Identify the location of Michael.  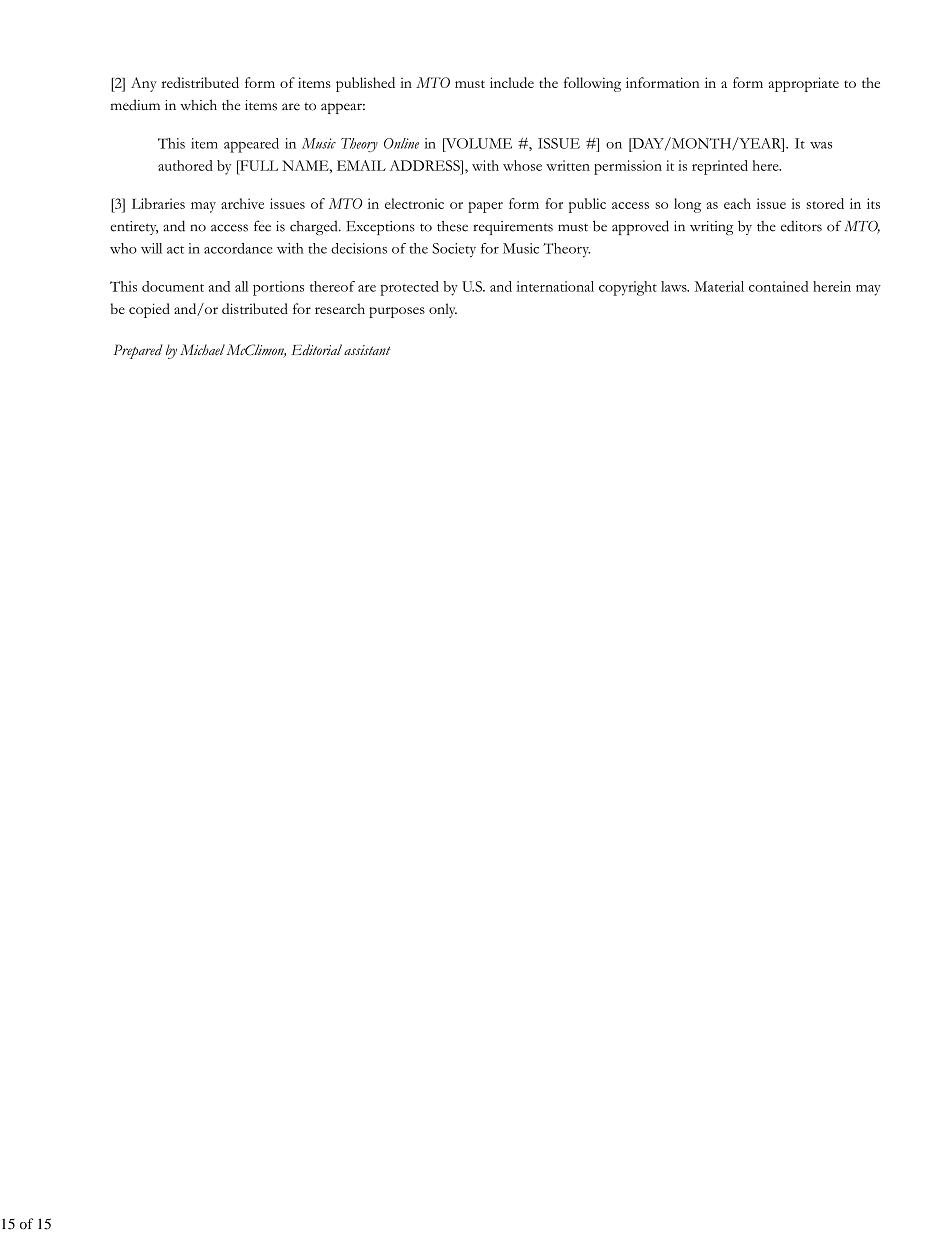
(202, 349).
